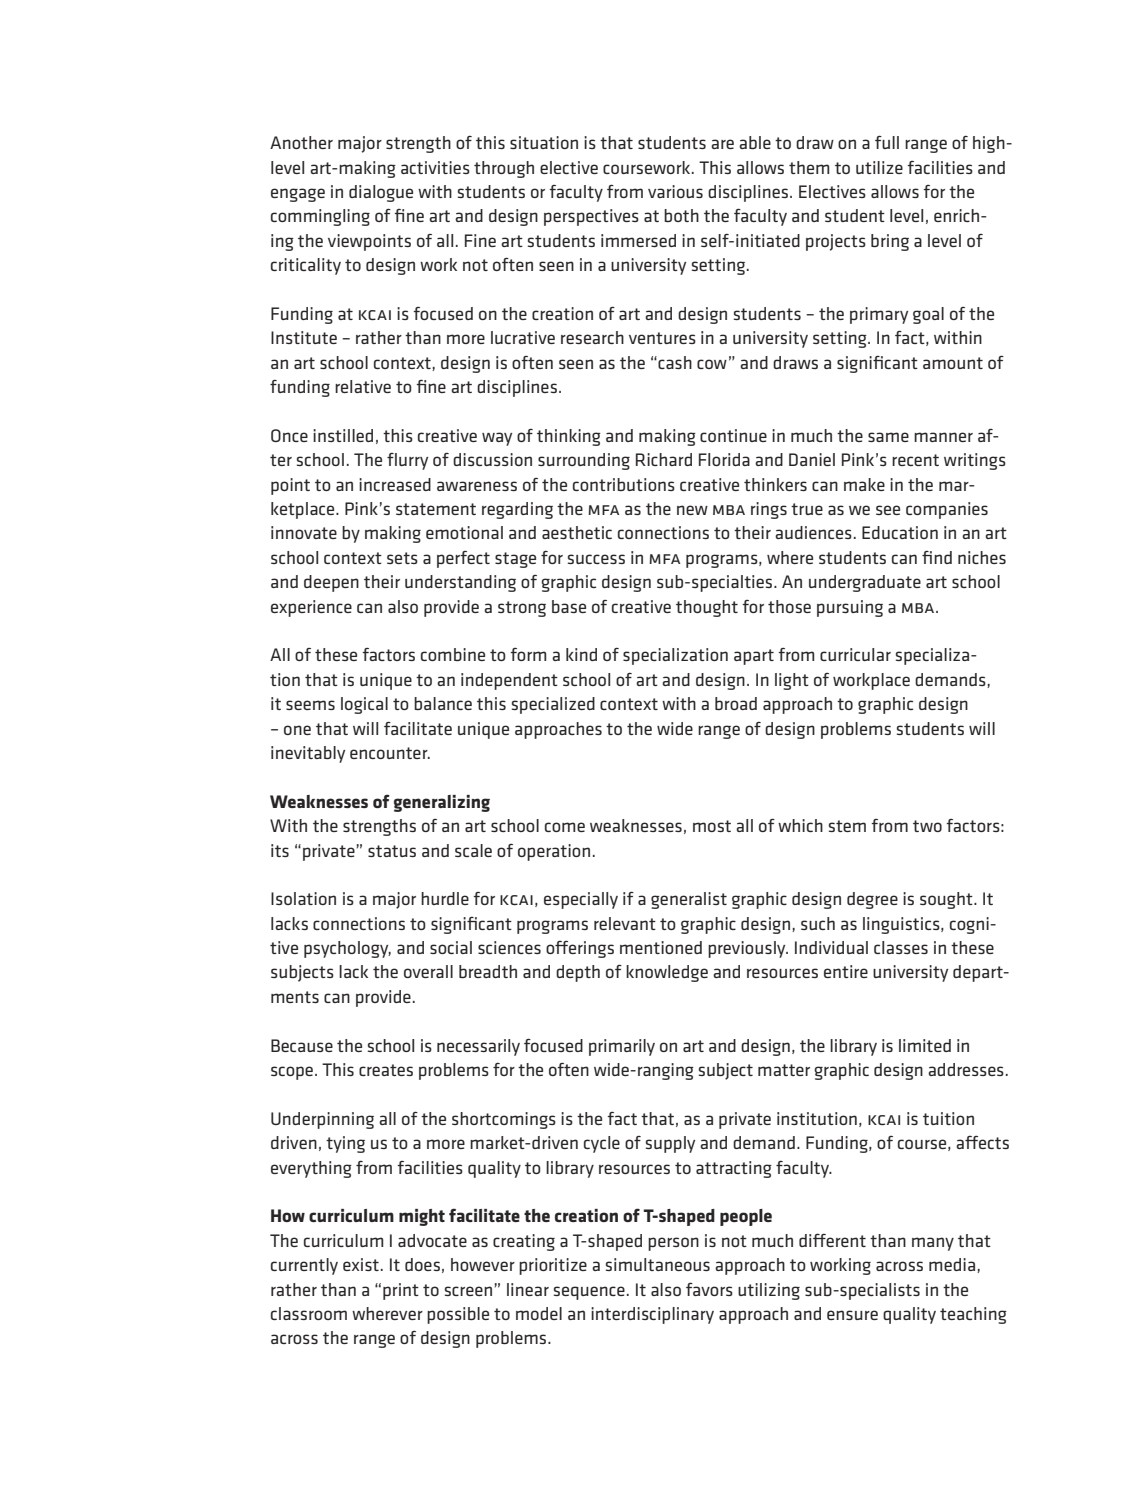  Describe the element at coordinates (381, 193) in the document. I see `dialogue` at that location.
